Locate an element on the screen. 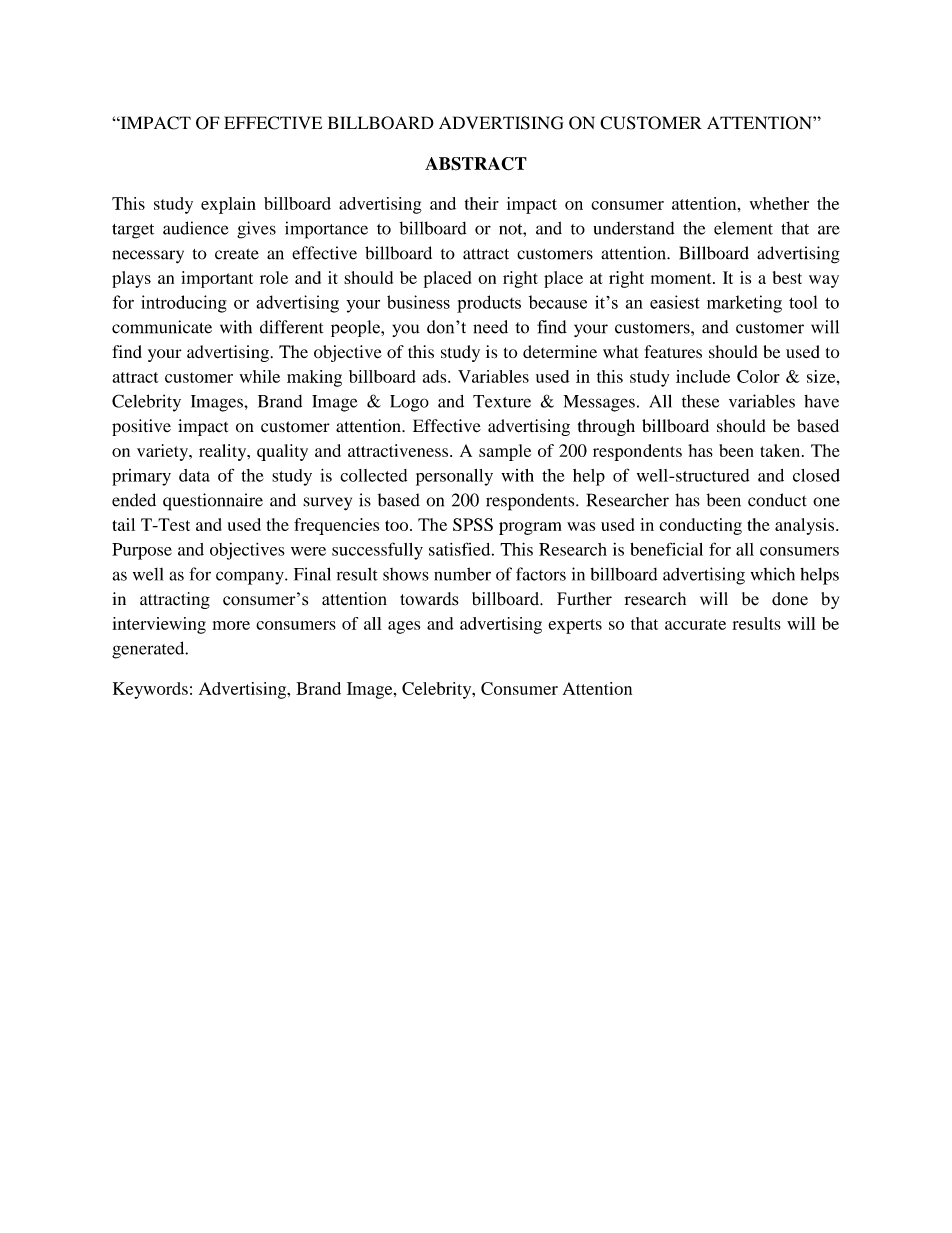 This screenshot has height=1233, width=952. experts is located at coordinates (575, 626).
